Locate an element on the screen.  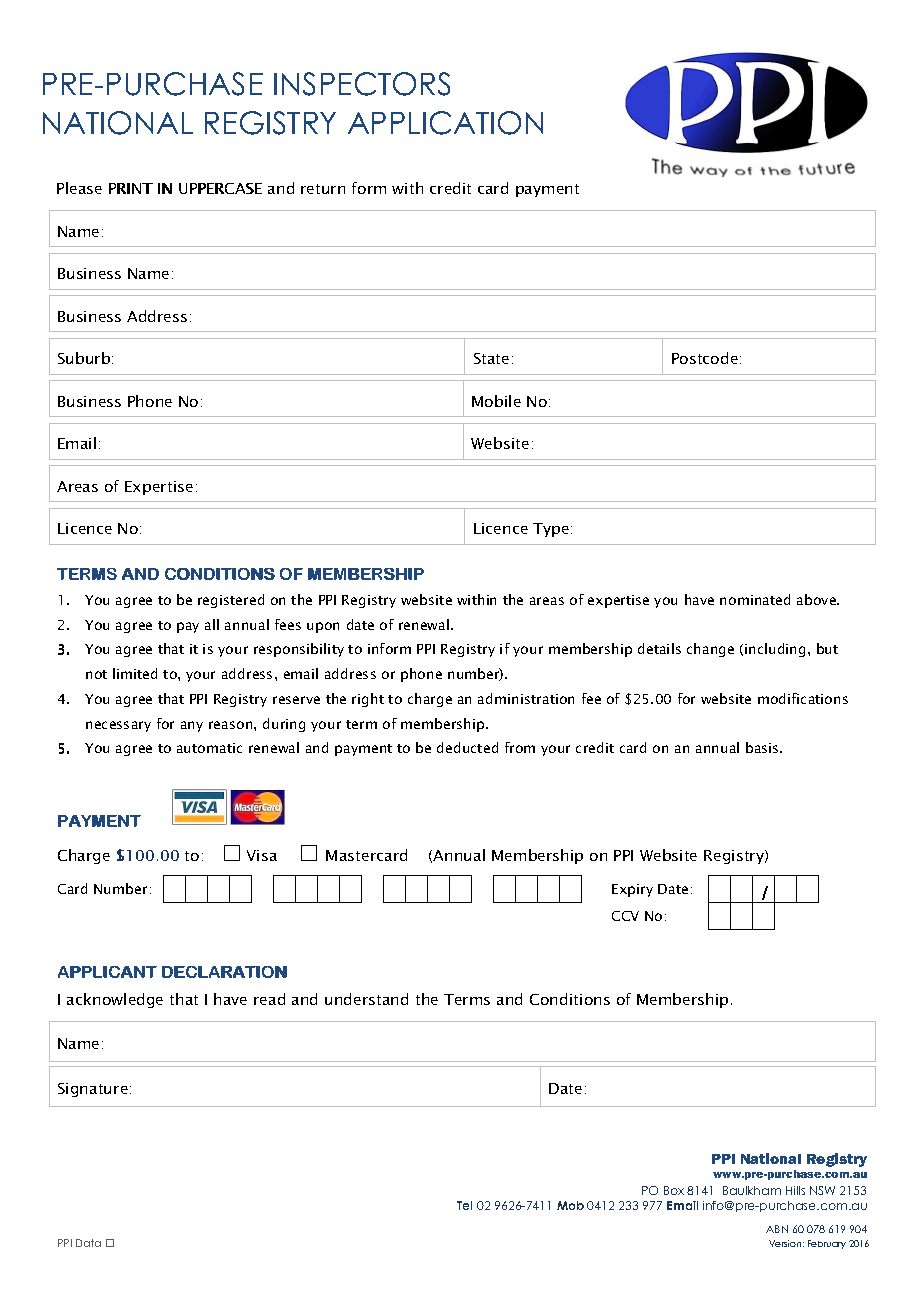
Tel is located at coordinates (464, 1205).
